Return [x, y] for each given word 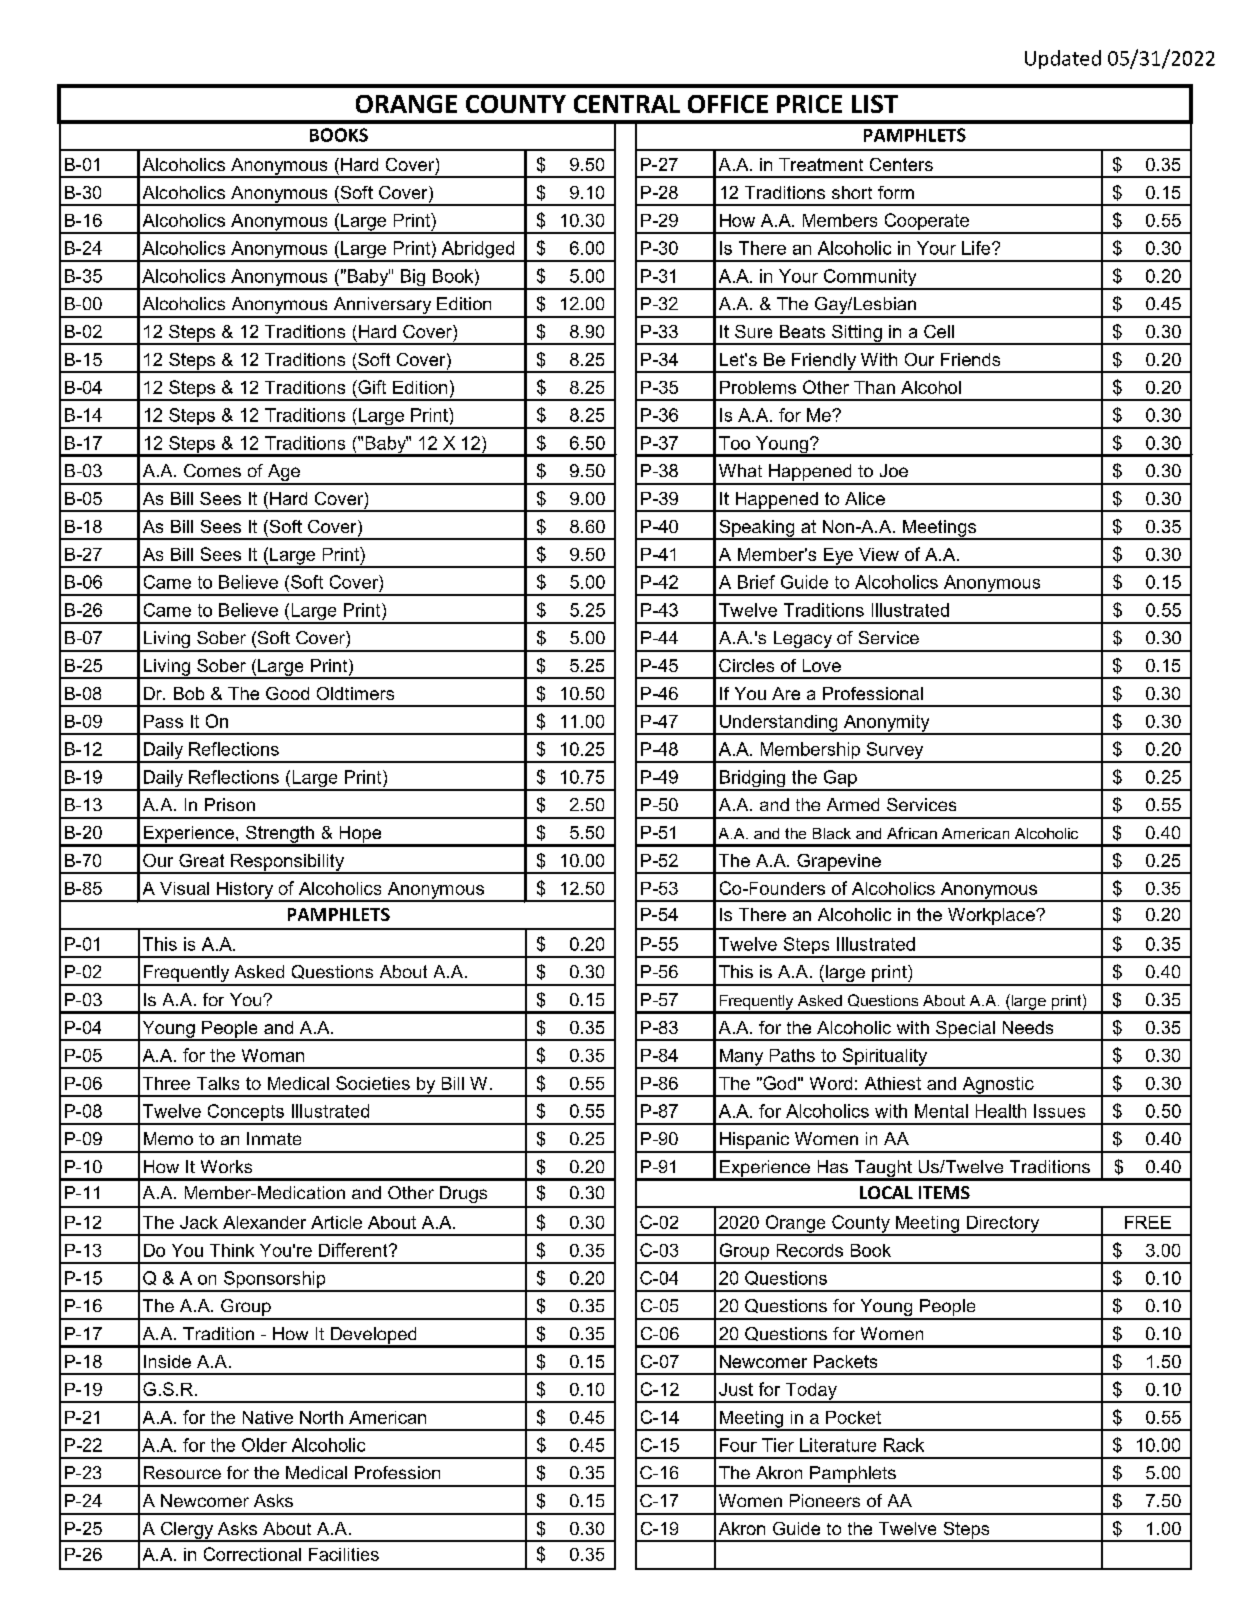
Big [413, 279]
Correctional [252, 1554]
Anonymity [886, 724]
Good [287, 693]
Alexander [264, 1222]
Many [742, 1058]
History [245, 891]
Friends [970, 359]
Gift [371, 387]
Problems [758, 387]
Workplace [992, 916]
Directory [1003, 1225]
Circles [746, 665]
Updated [1063, 59]
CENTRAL [627, 104]
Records [810, 1250]
